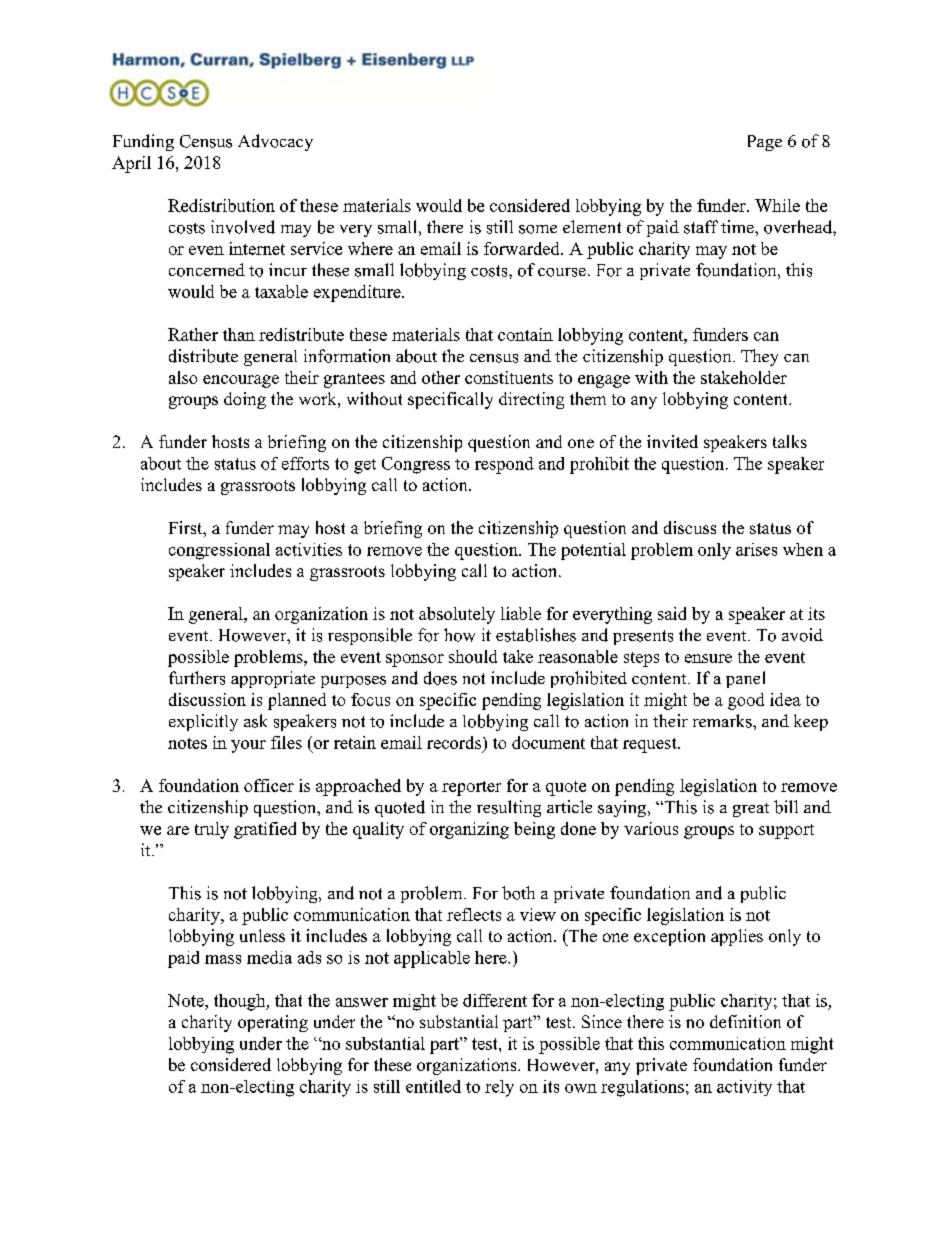 The width and height of the screenshot is (952, 1233). I want to click on furthers, so click(197, 678).
